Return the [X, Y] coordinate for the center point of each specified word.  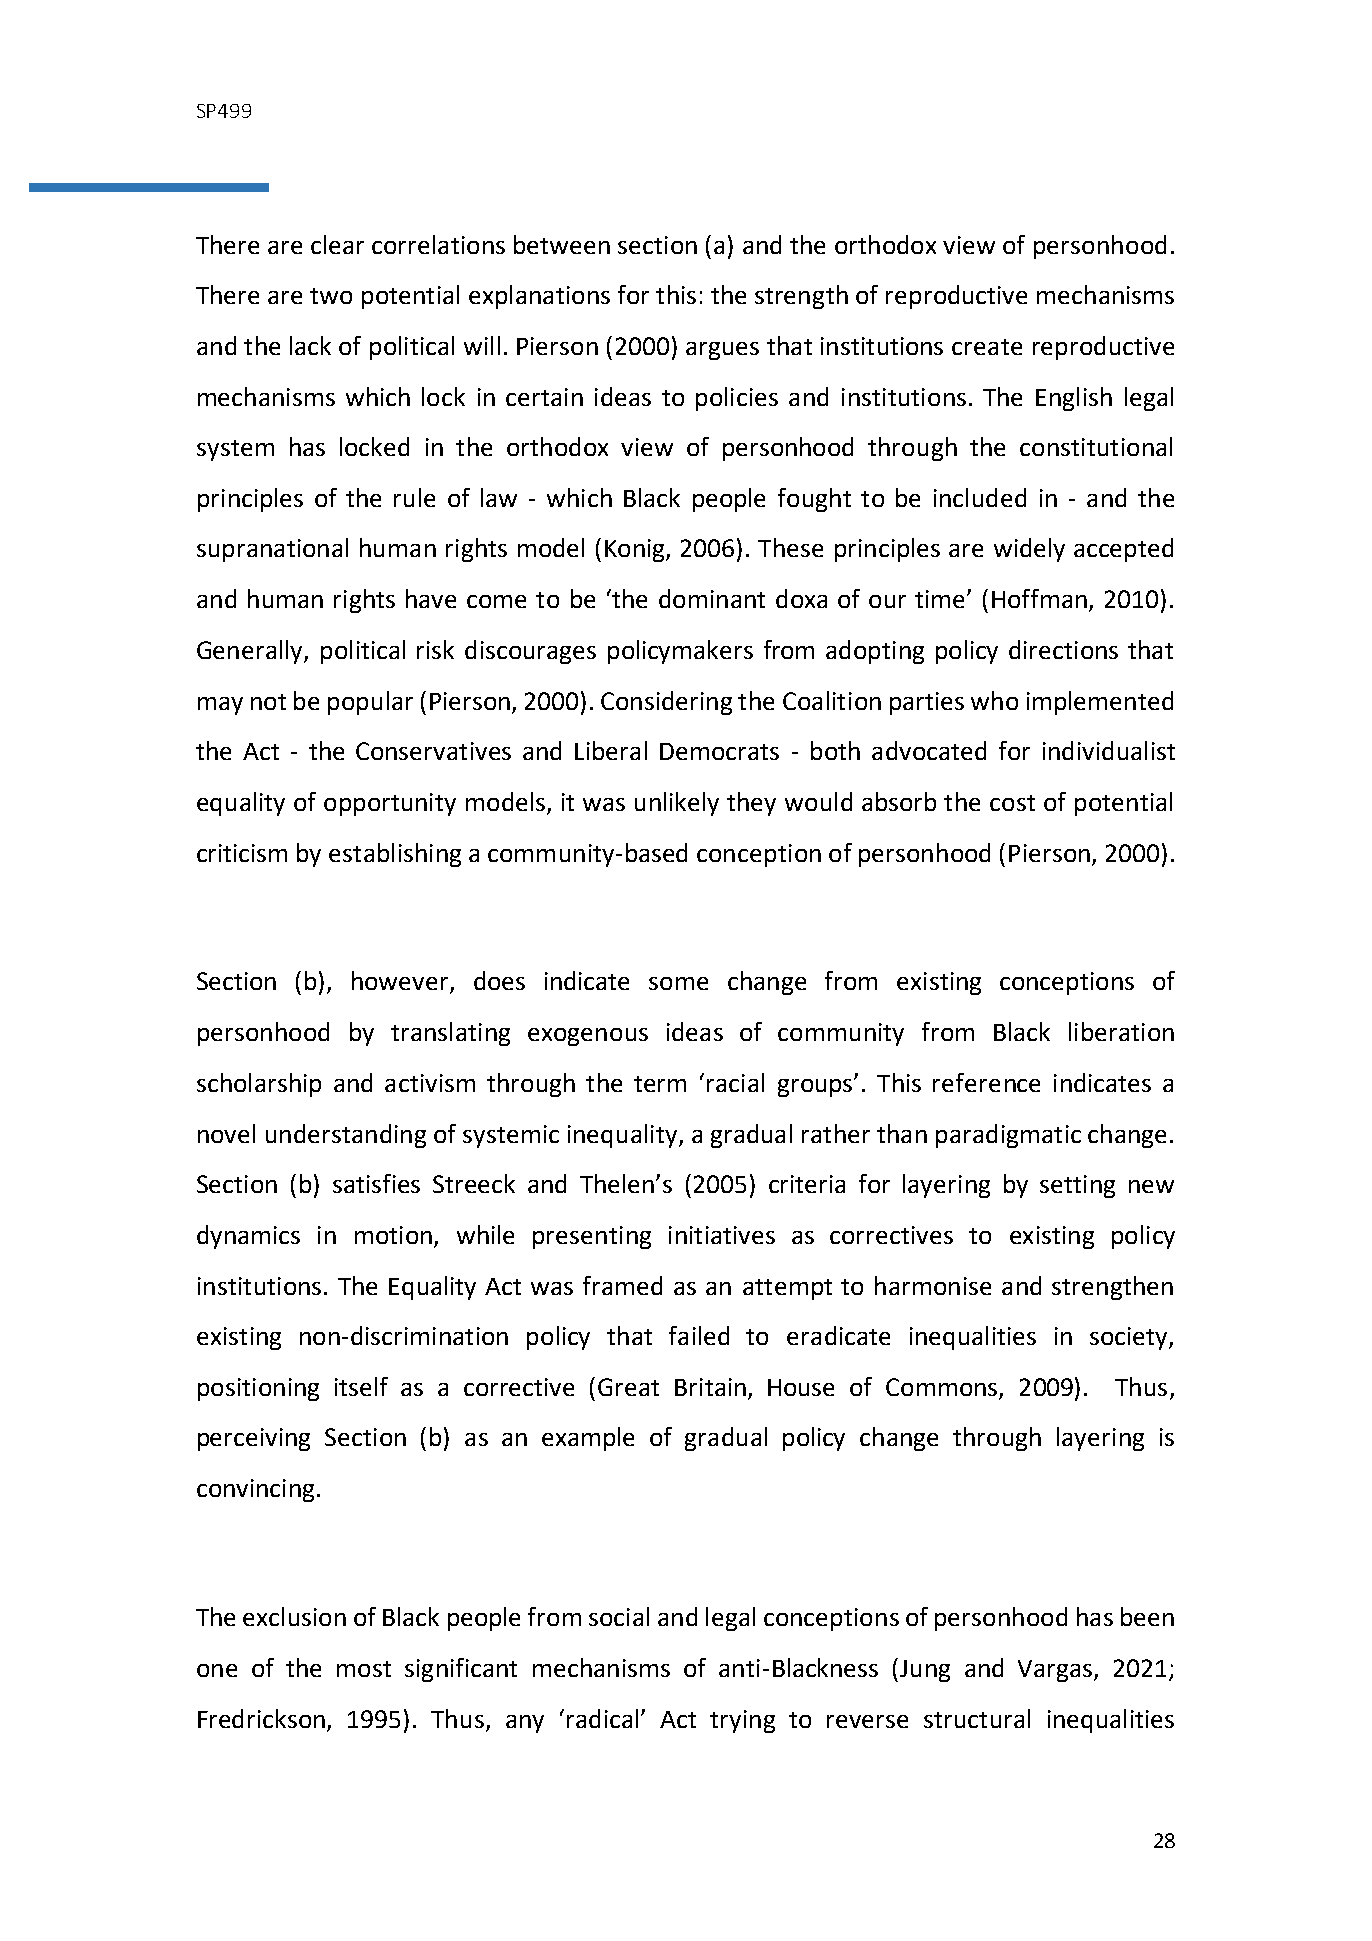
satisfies [376, 1183]
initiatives [722, 1235]
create [987, 347]
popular [370, 703]
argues [722, 351]
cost [1012, 803]
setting [1077, 1186]
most [364, 1669]
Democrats [719, 751]
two [331, 296]
